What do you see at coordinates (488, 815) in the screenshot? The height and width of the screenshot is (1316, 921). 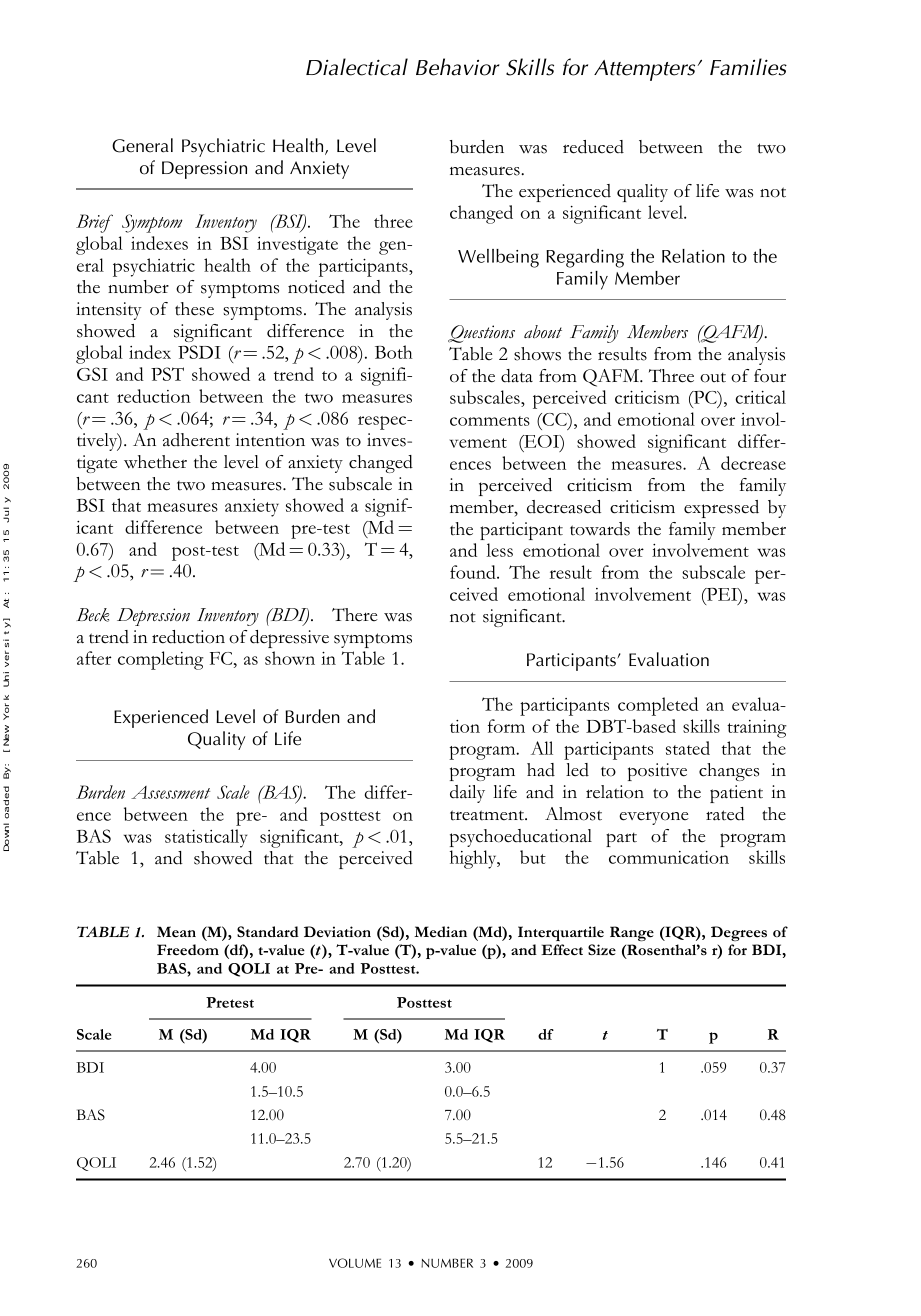 I see `treatment` at bounding box center [488, 815].
